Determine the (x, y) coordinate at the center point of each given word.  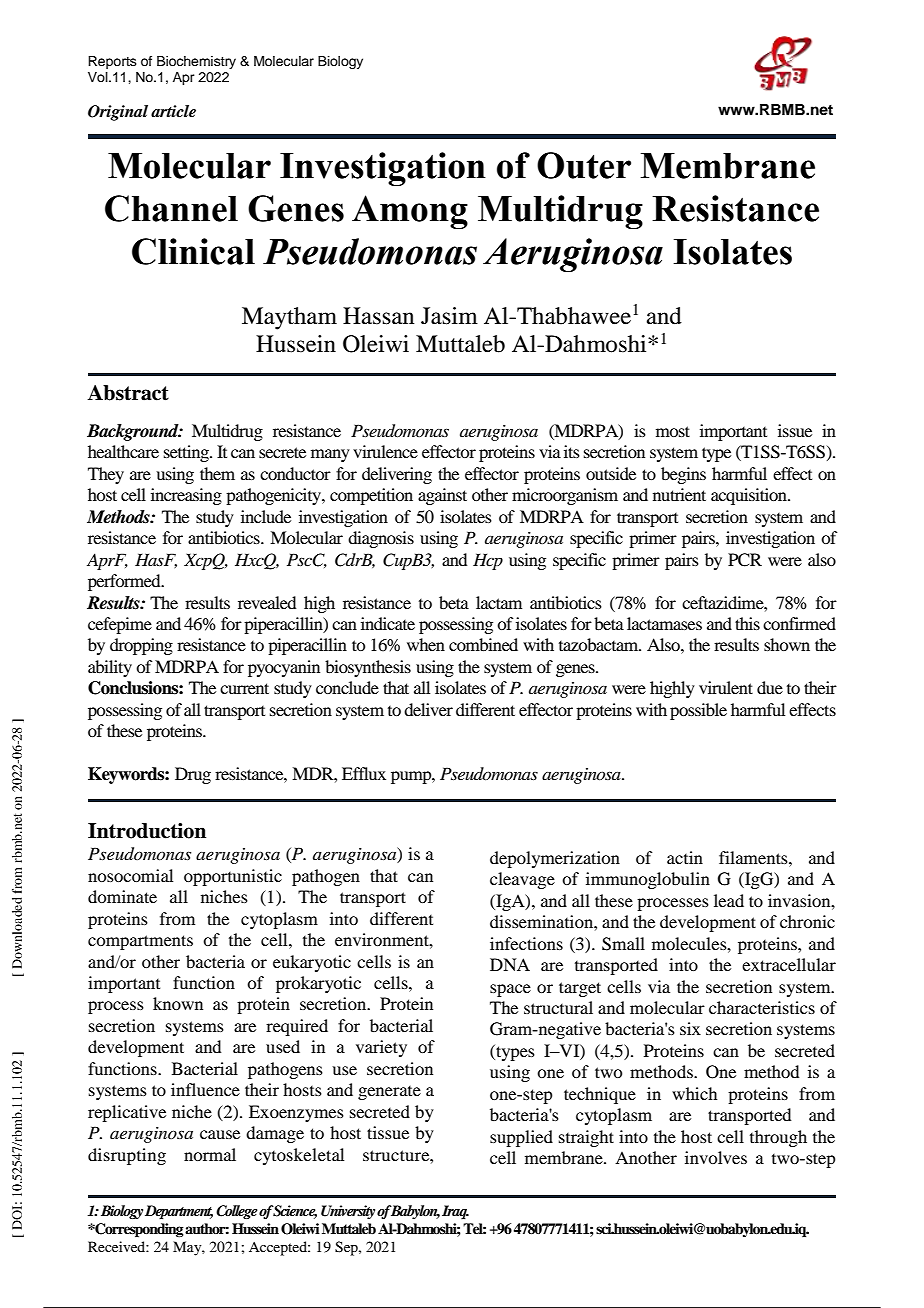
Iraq (455, 1212)
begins (683, 475)
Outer (584, 165)
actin (685, 857)
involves (716, 1157)
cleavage (522, 880)
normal (210, 1154)
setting (187, 453)
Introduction (147, 831)
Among (410, 212)
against (442, 496)
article (173, 111)
